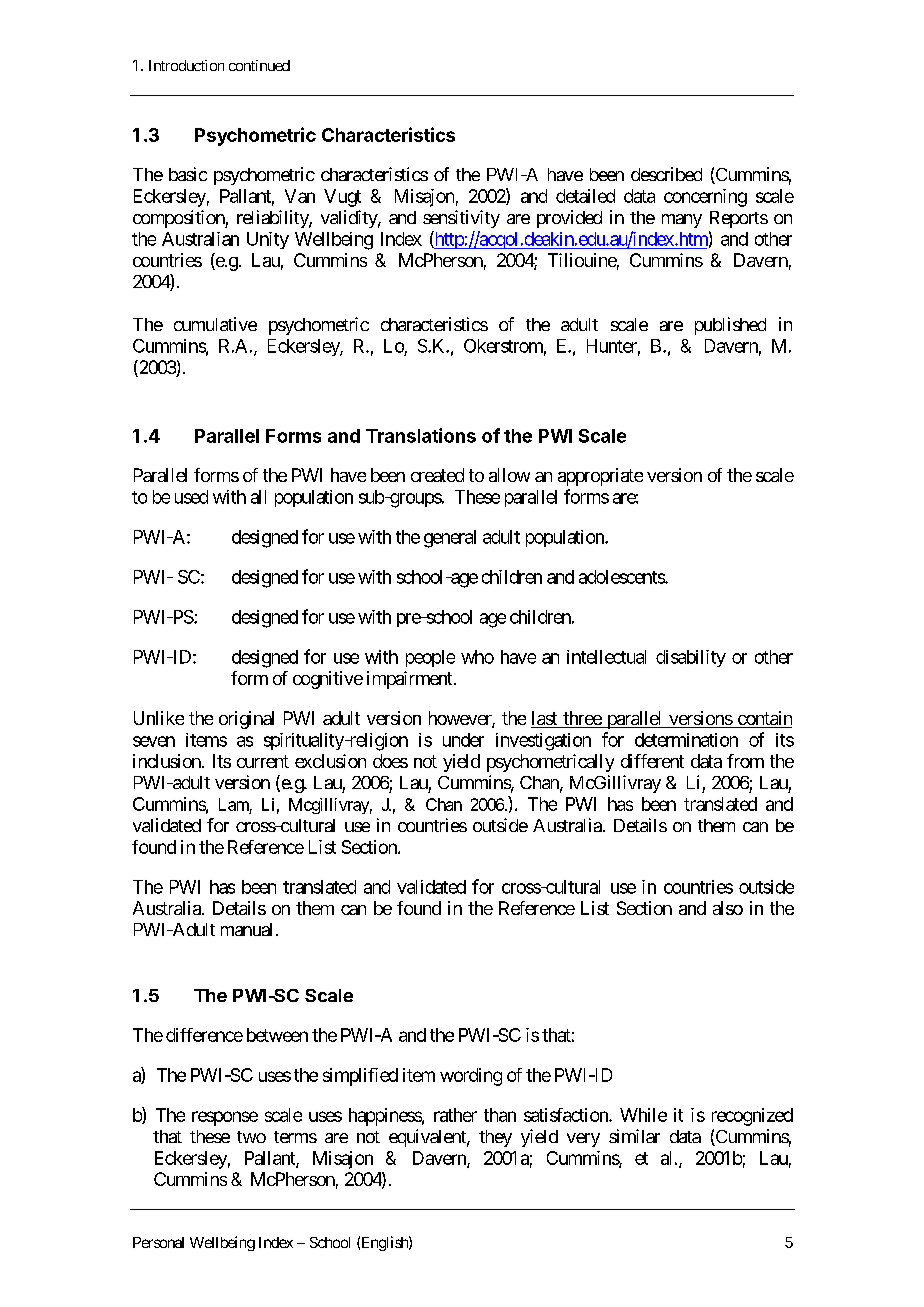 The height and width of the page is (1307, 924). Describe the element at coordinates (495, 1138) in the page. I see `they` at that location.
